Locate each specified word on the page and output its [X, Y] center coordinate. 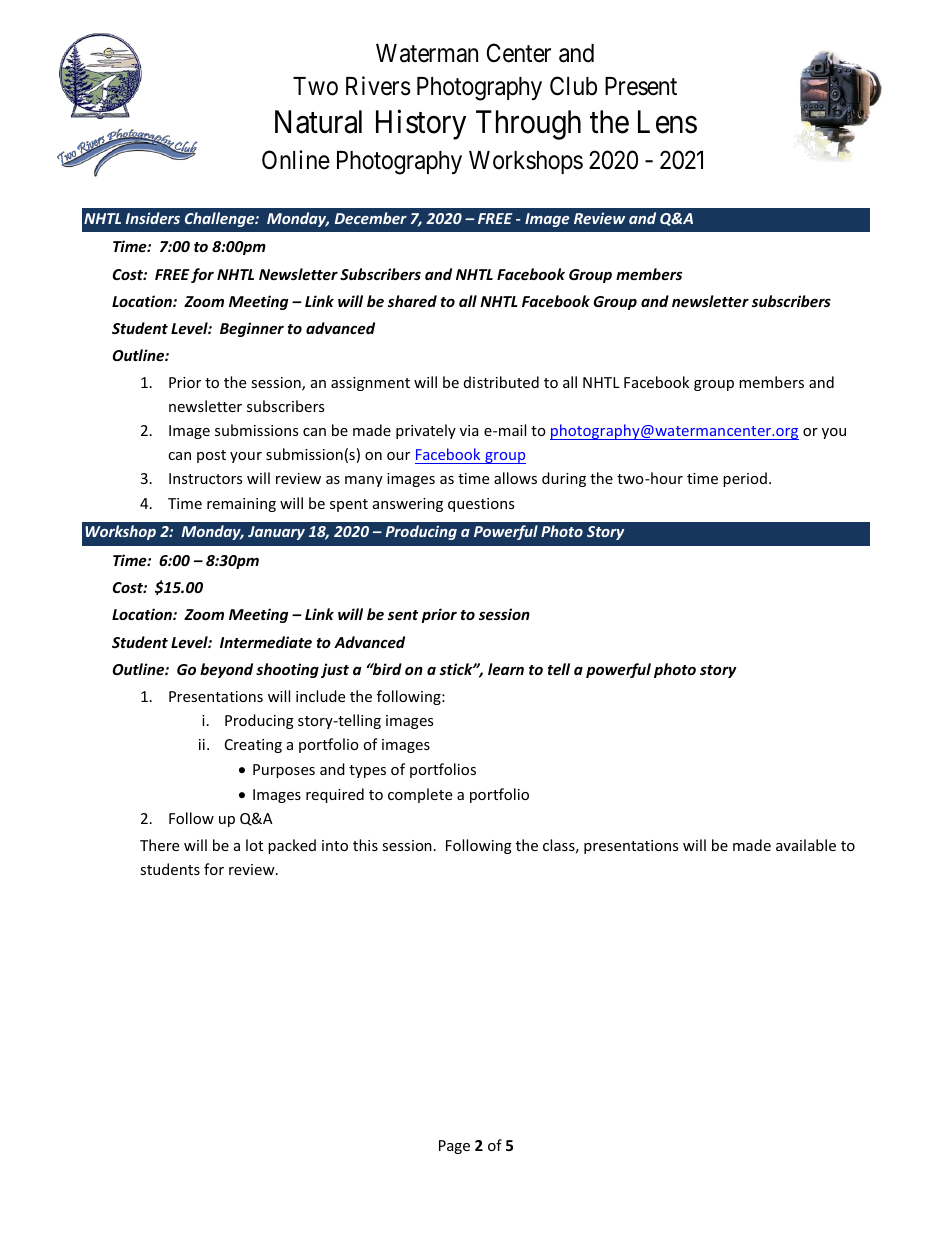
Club [573, 86]
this [365, 845]
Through [528, 125]
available [806, 845]
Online [296, 160]
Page [454, 1147]
